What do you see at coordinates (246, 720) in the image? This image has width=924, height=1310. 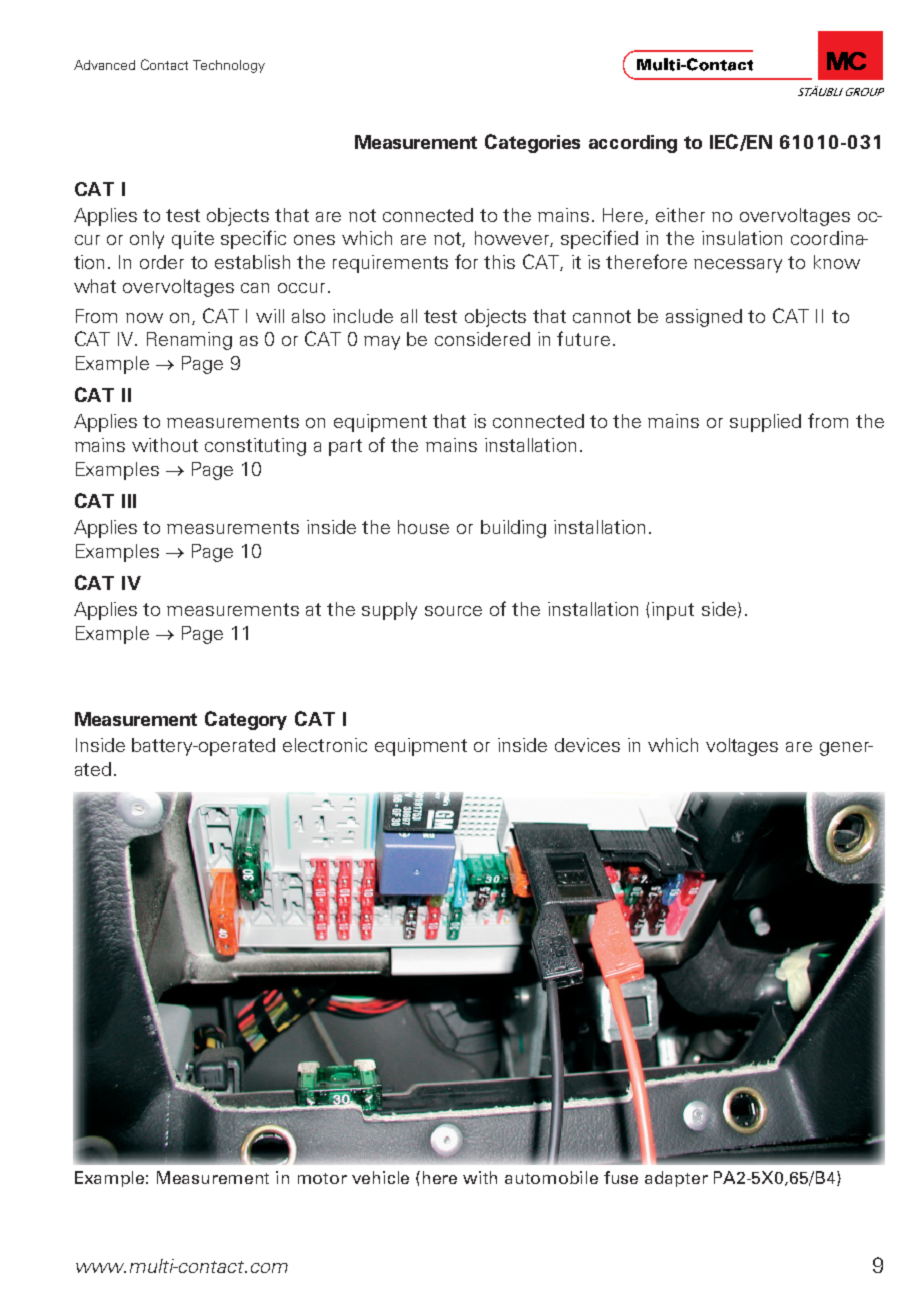 I see `Category` at bounding box center [246, 720].
